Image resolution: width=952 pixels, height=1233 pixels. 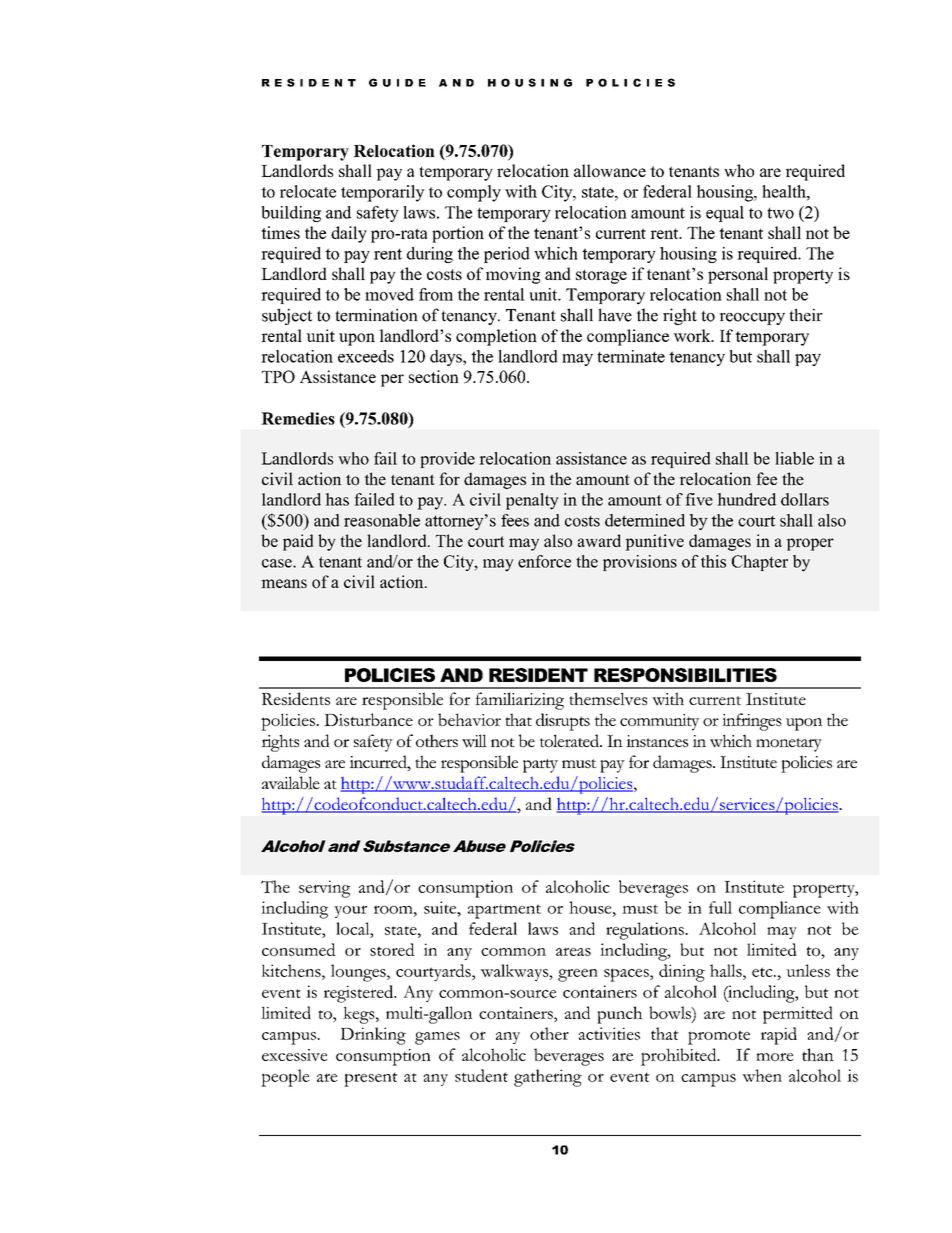 I want to click on paid, so click(x=298, y=542).
